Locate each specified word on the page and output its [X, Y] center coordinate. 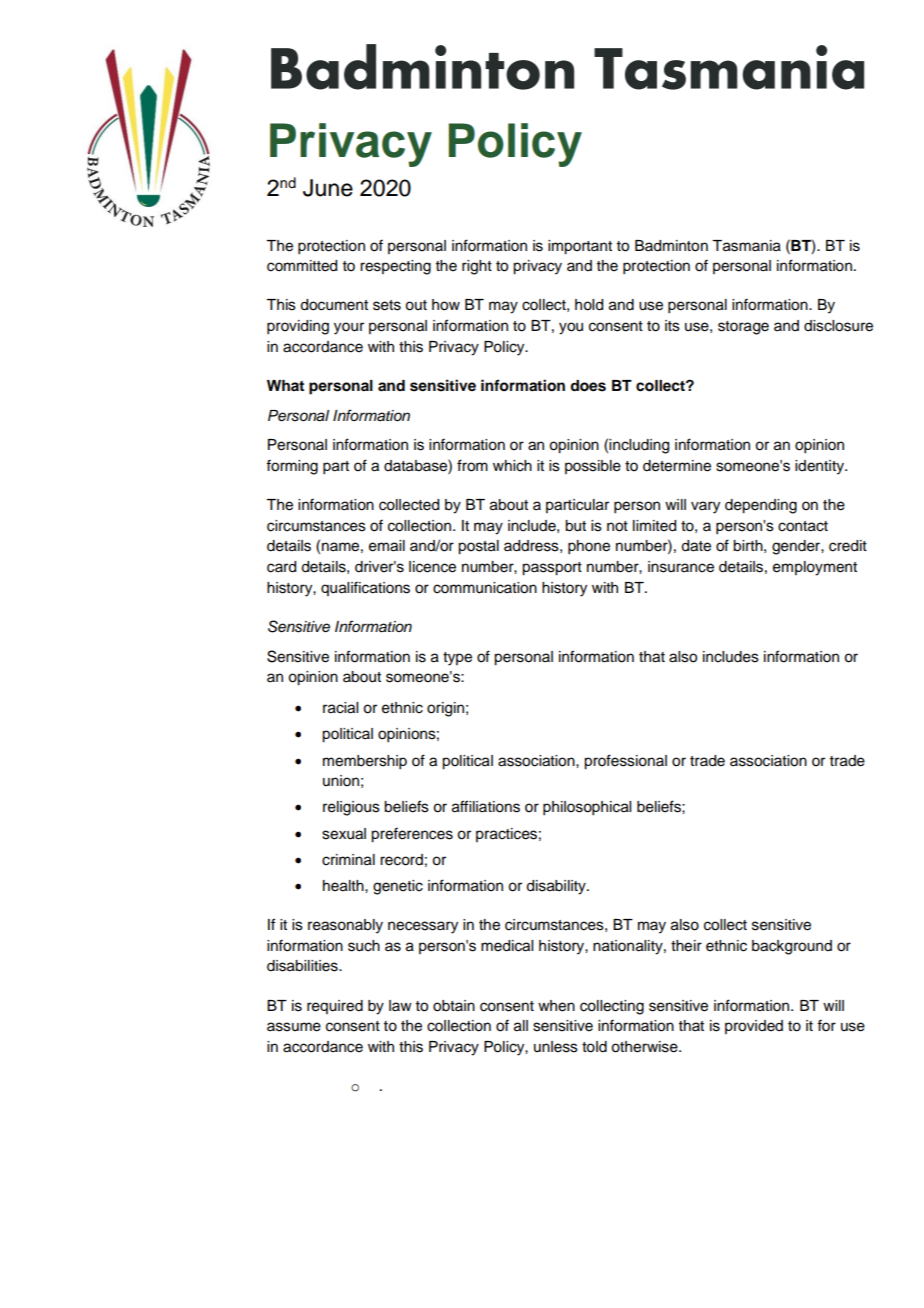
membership [365, 762]
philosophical [587, 808]
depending [761, 506]
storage [743, 328]
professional [625, 762]
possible [593, 467]
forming [292, 467]
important [580, 247]
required [335, 1007]
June [328, 188]
